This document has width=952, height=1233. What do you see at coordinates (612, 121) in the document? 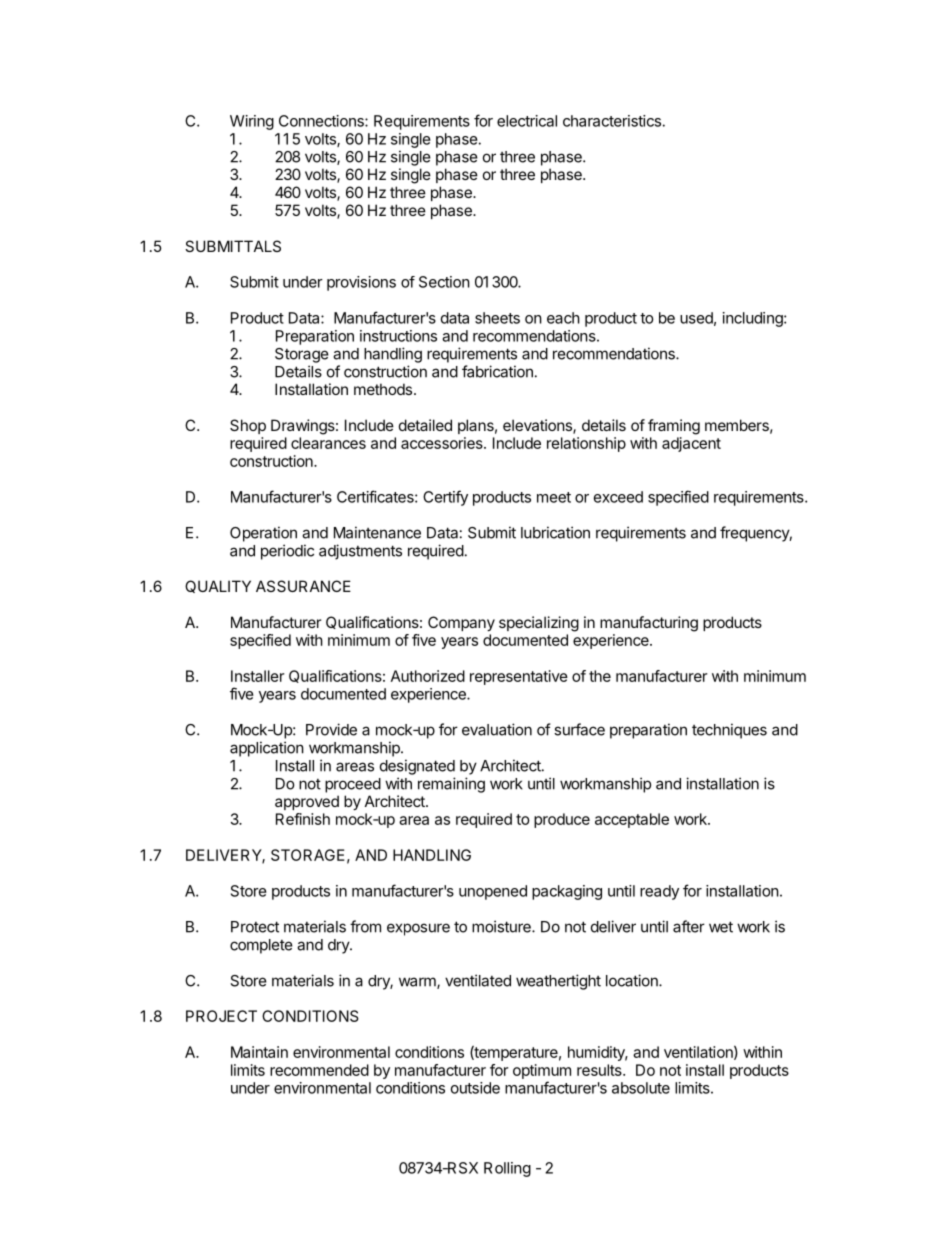
I see `characteristics` at bounding box center [612, 121].
